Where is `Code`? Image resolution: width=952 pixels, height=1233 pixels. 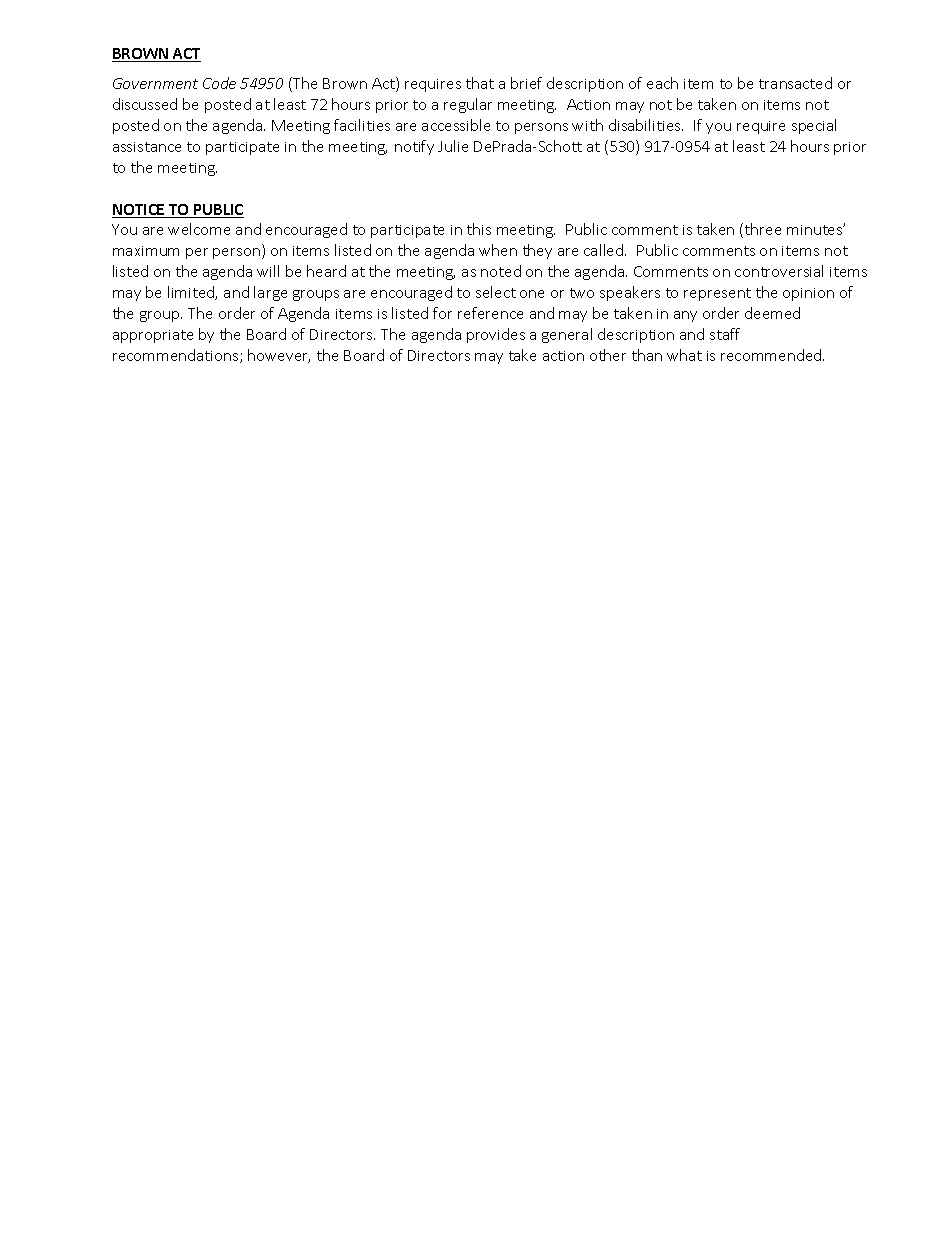 Code is located at coordinates (219, 83).
